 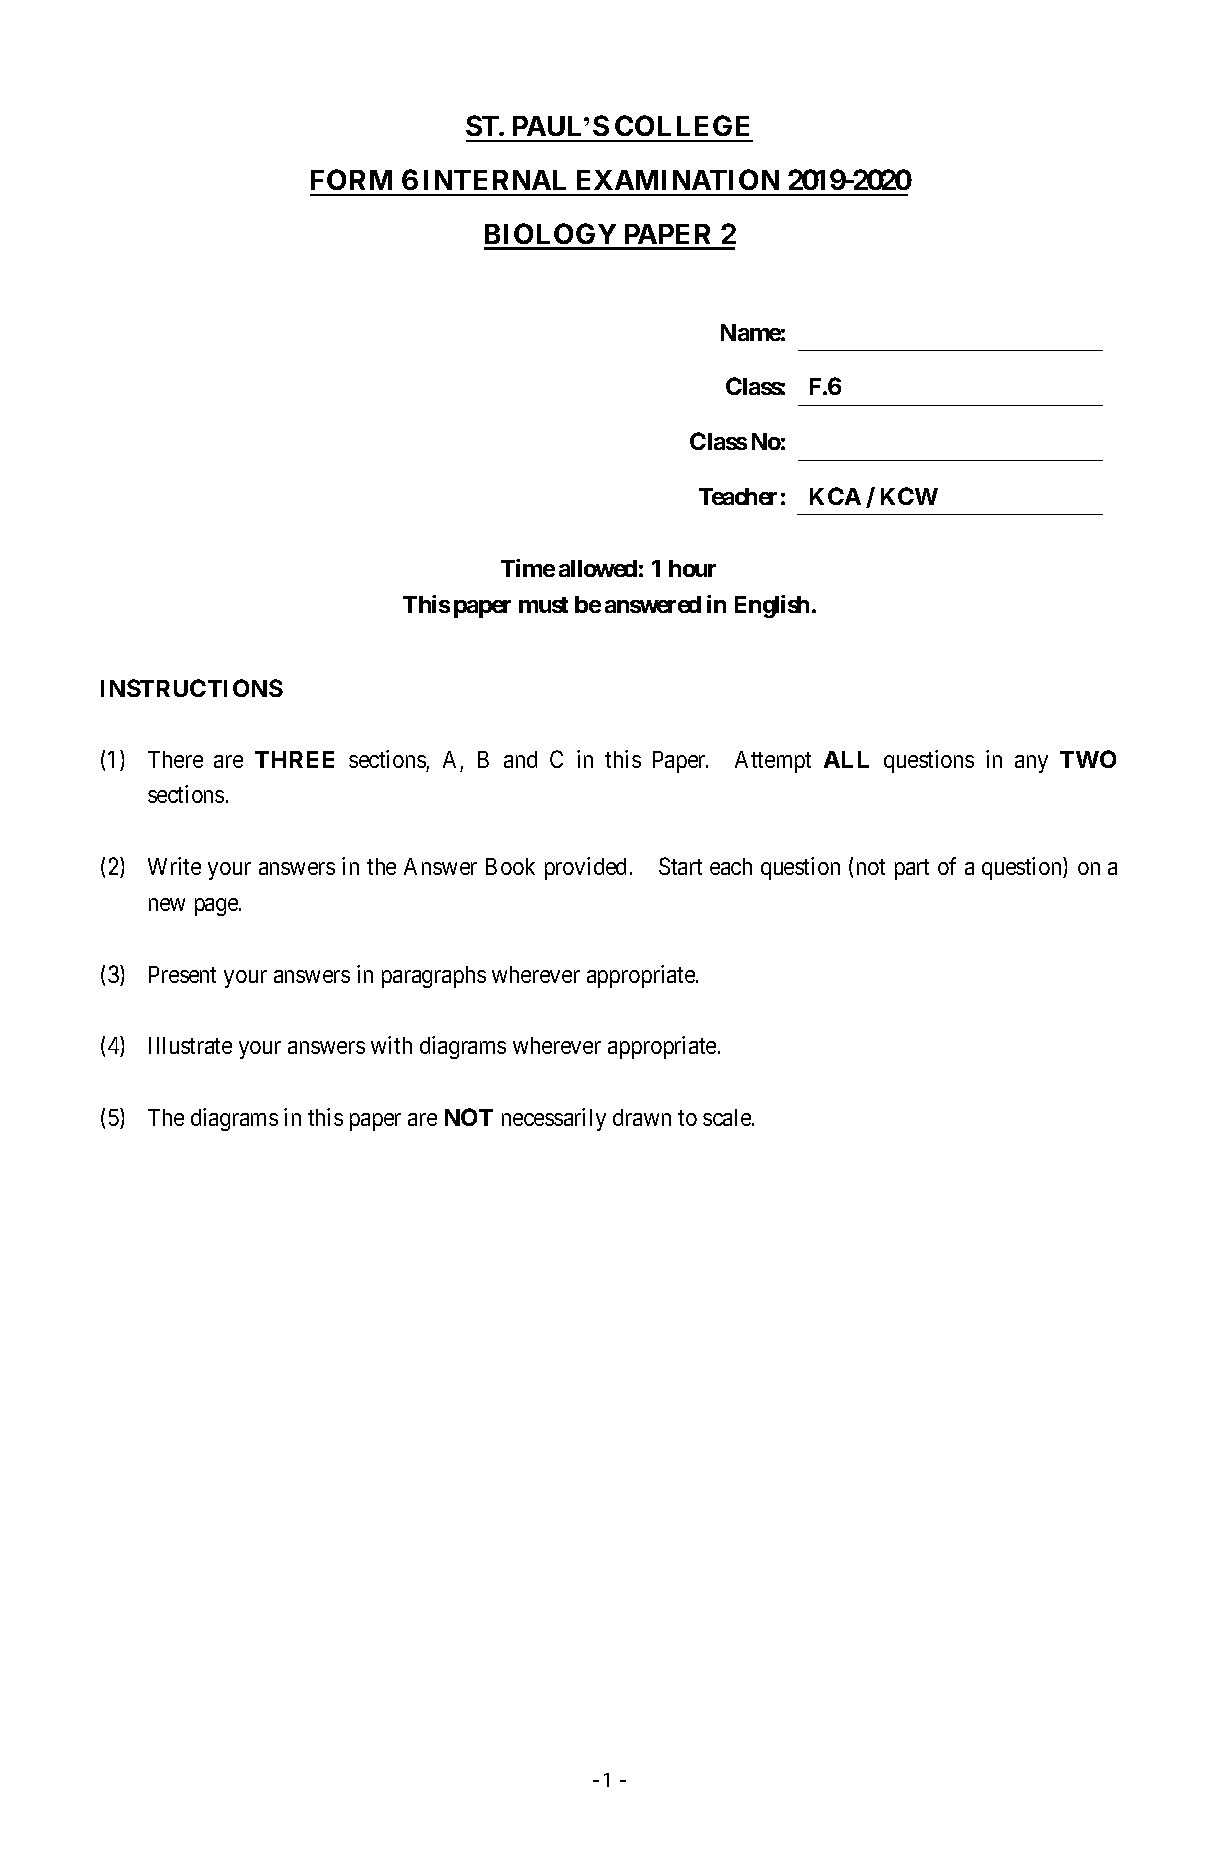 What do you see at coordinates (642, 1117) in the document?
I see `drawn` at bounding box center [642, 1117].
